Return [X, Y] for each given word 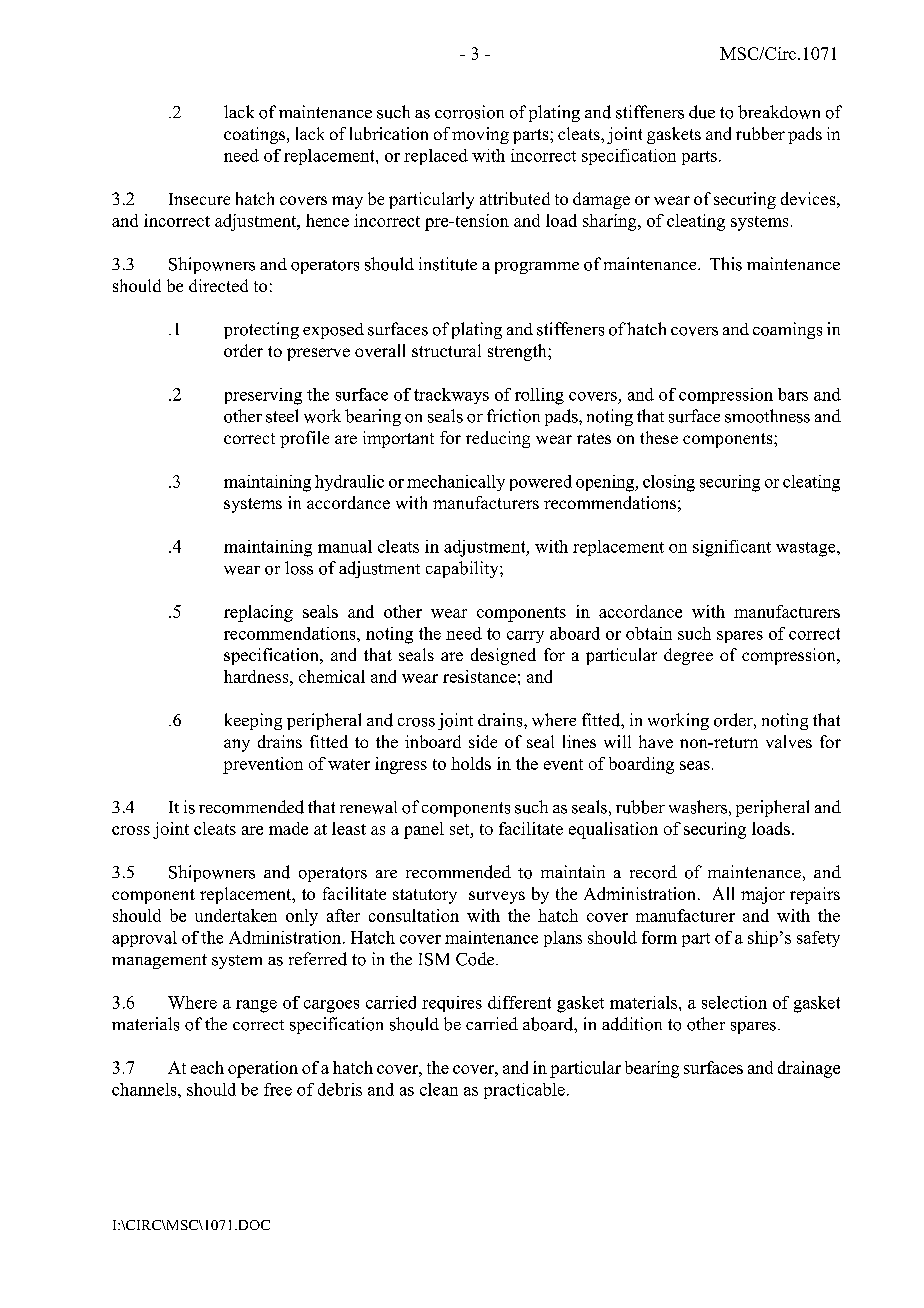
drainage [809, 1069]
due [702, 112]
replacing [258, 613]
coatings [256, 135]
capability [463, 569]
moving [480, 135]
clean [439, 1089]
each [207, 1067]
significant [732, 548]
